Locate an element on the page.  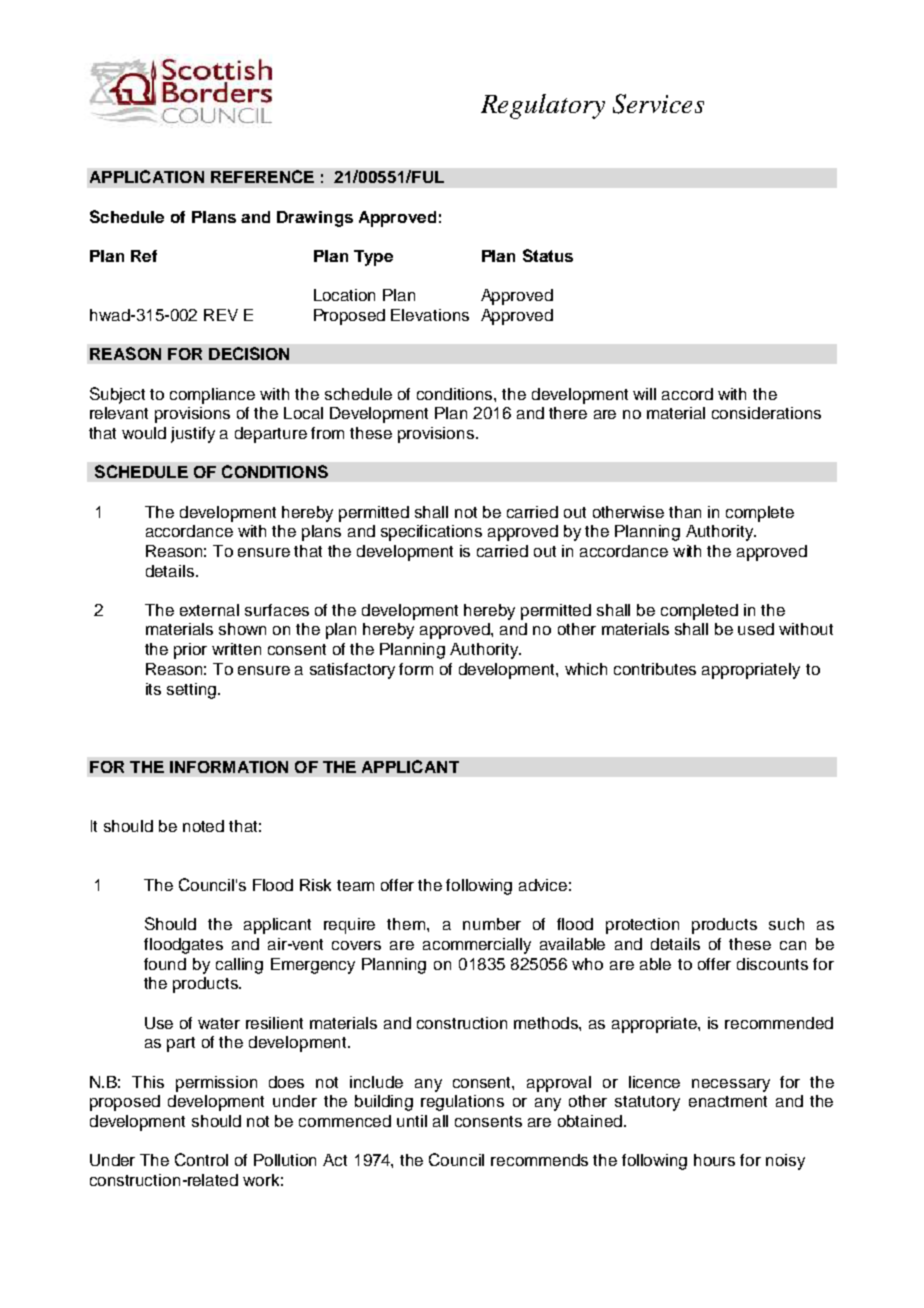
used is located at coordinates (756, 629).
